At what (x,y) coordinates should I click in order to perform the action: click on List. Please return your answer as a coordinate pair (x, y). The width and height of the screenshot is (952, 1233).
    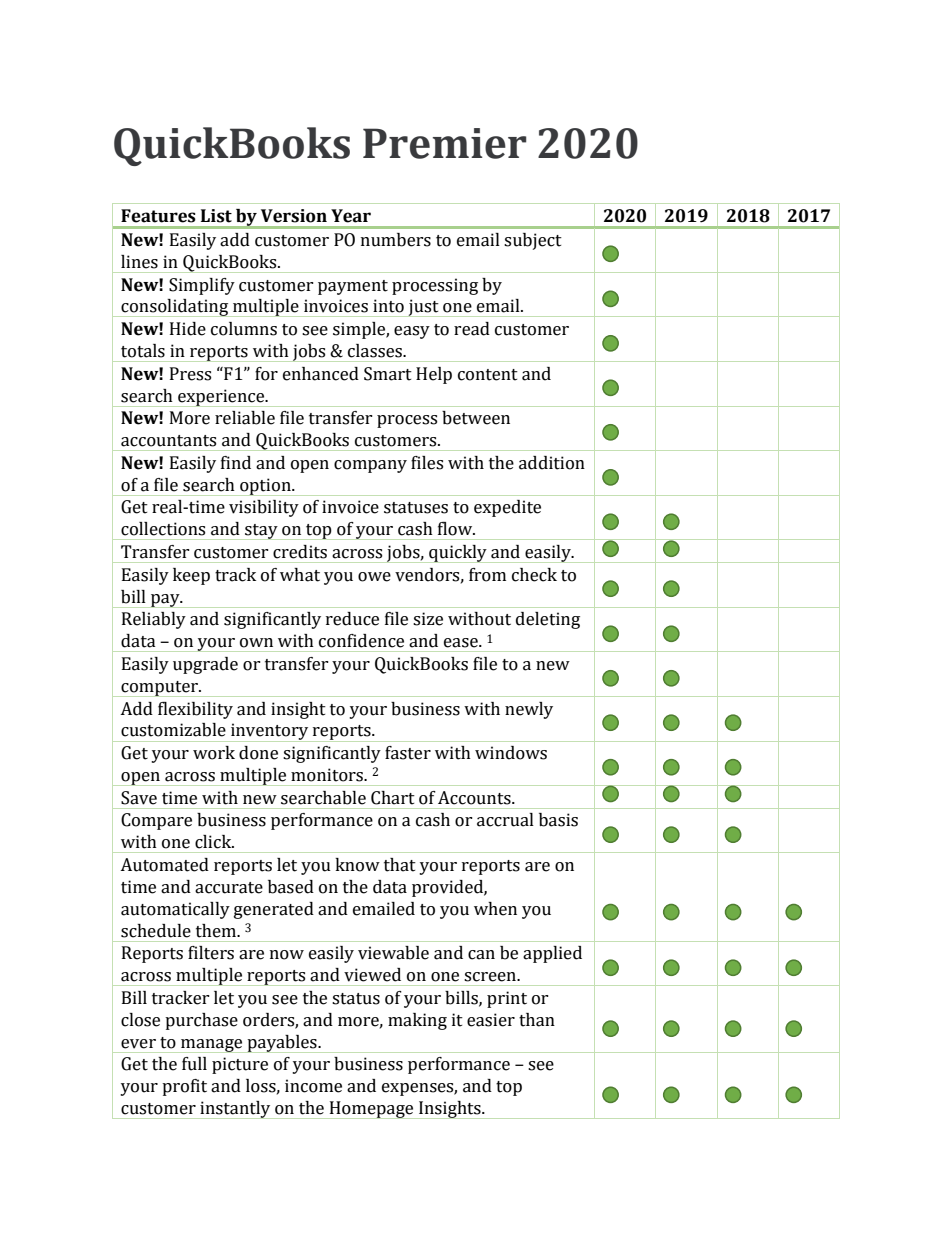
    Looking at the image, I should click on (216, 216).
